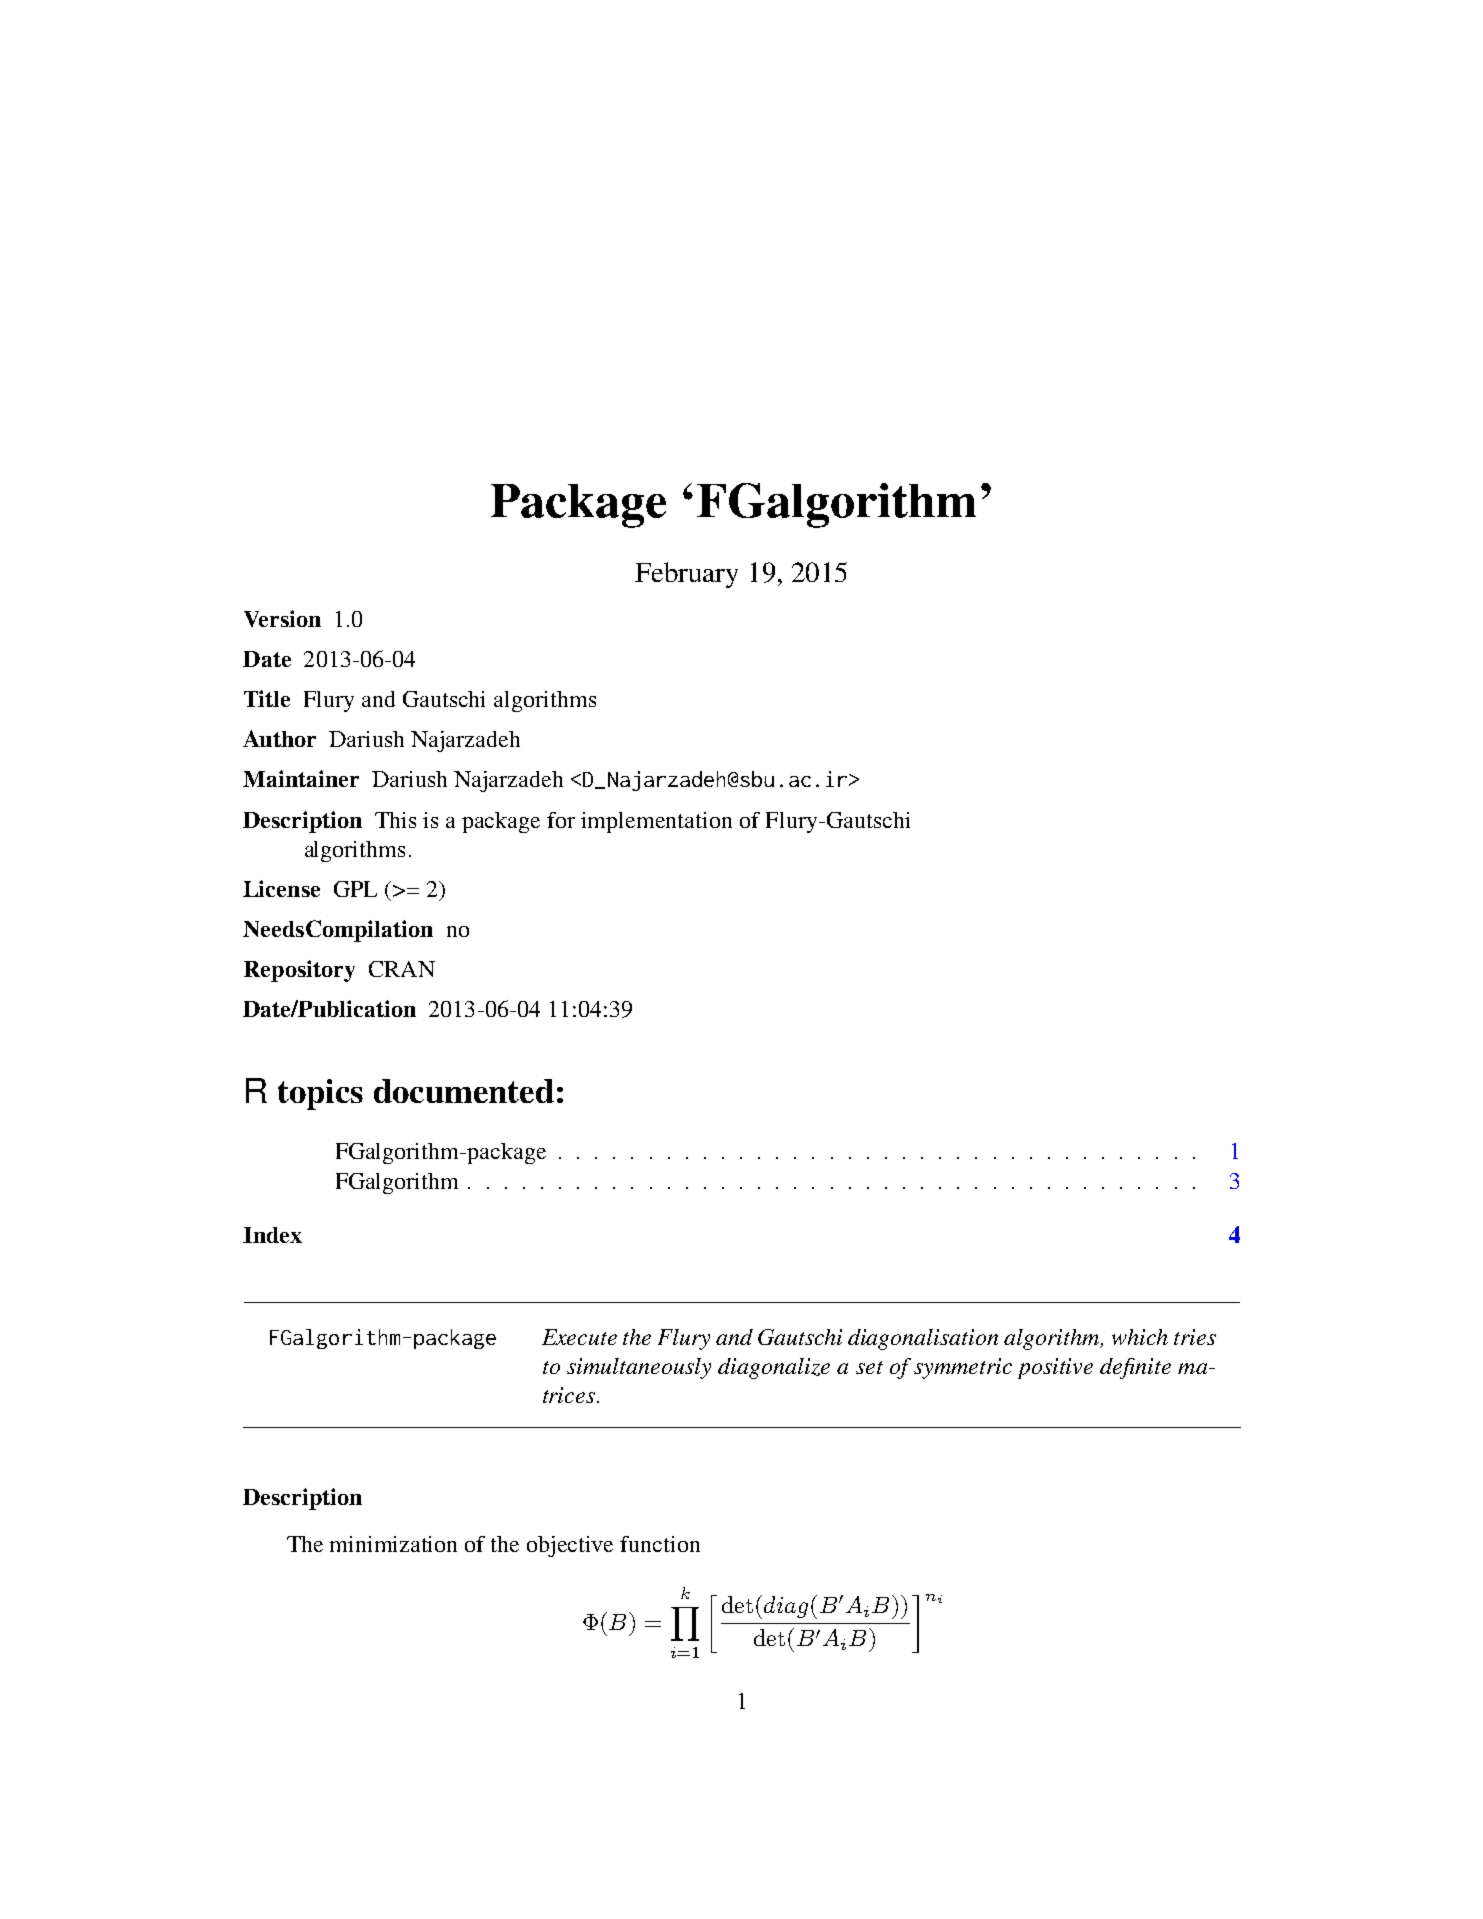  I want to click on documented, so click(464, 1091).
